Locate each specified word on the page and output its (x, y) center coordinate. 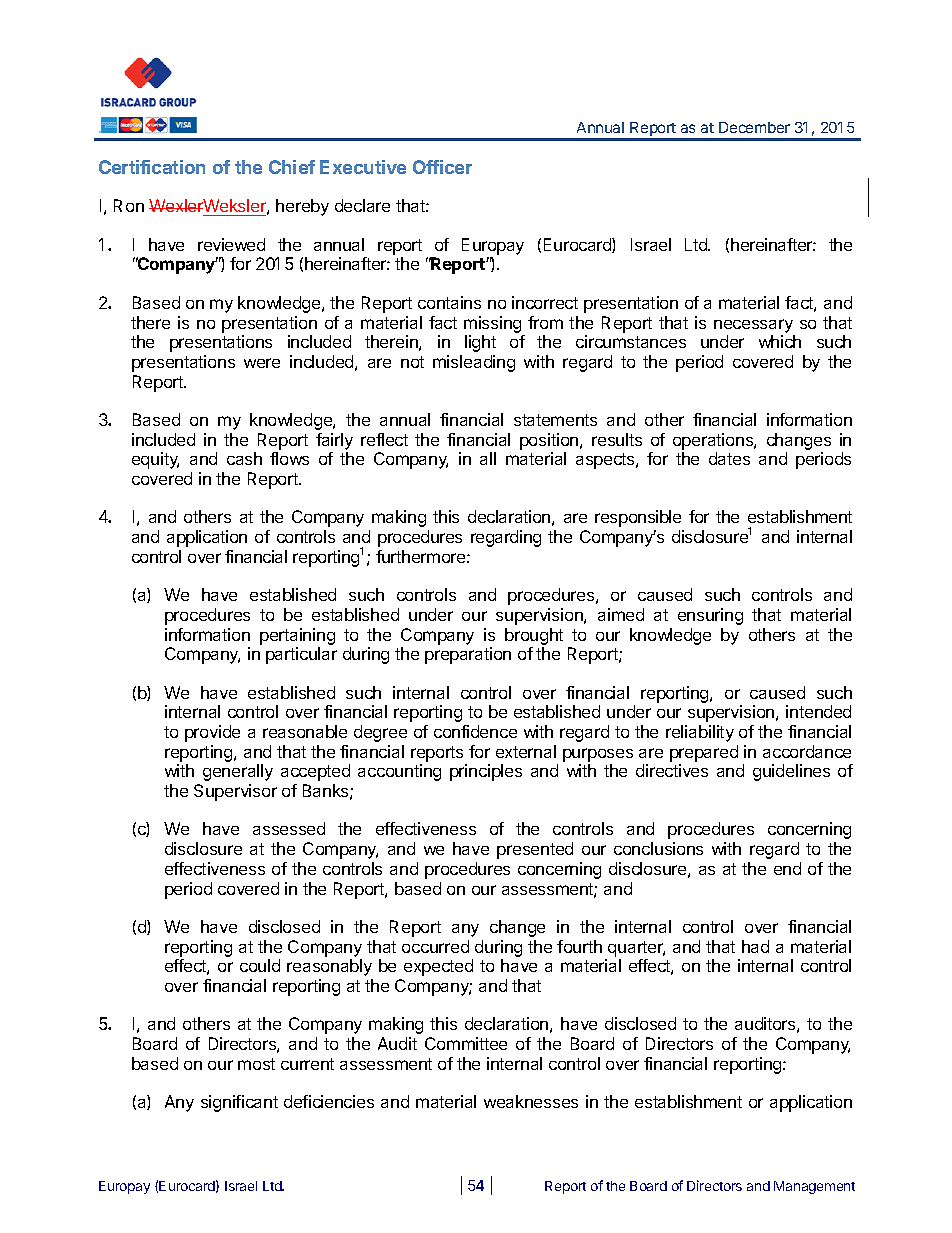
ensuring (710, 616)
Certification (152, 167)
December (754, 127)
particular (301, 655)
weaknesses (531, 1101)
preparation (468, 655)
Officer (442, 167)
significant (239, 1103)
